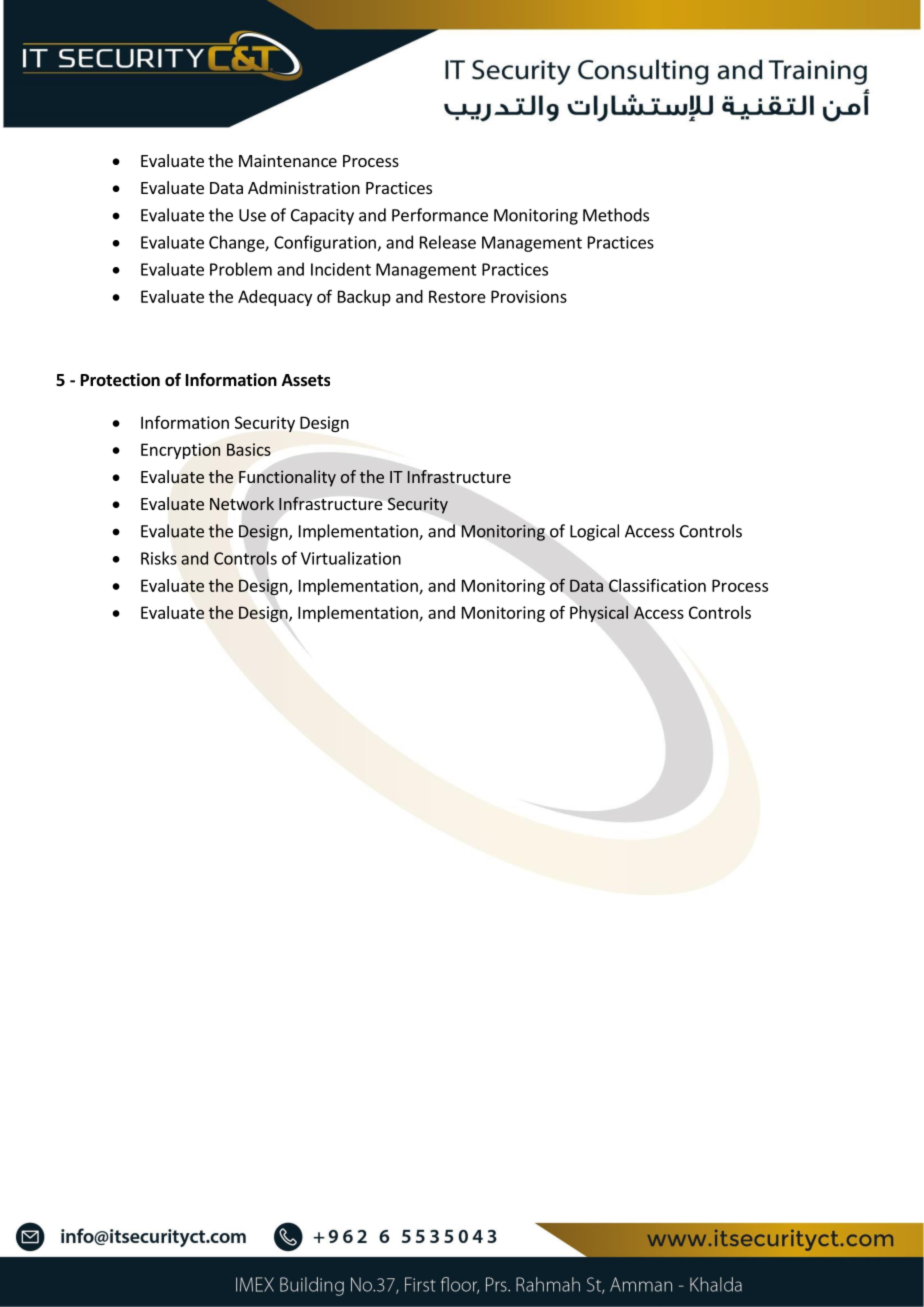  Describe the element at coordinates (288, 160) in the document. I see `Maintenance` at that location.
